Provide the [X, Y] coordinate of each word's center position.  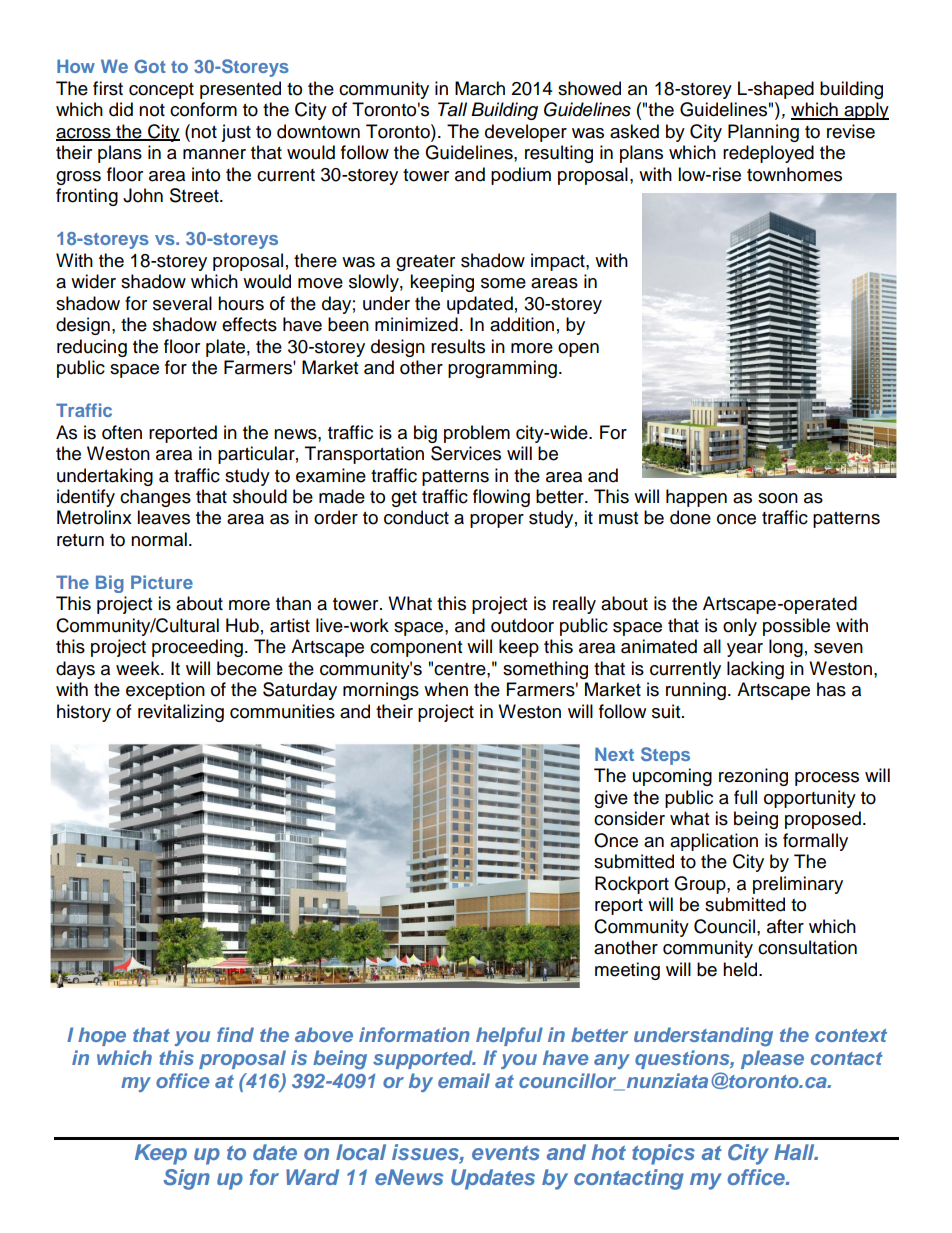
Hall [795, 1152]
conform [203, 109]
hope [102, 1036]
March [480, 88]
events [506, 1153]
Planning [763, 133]
